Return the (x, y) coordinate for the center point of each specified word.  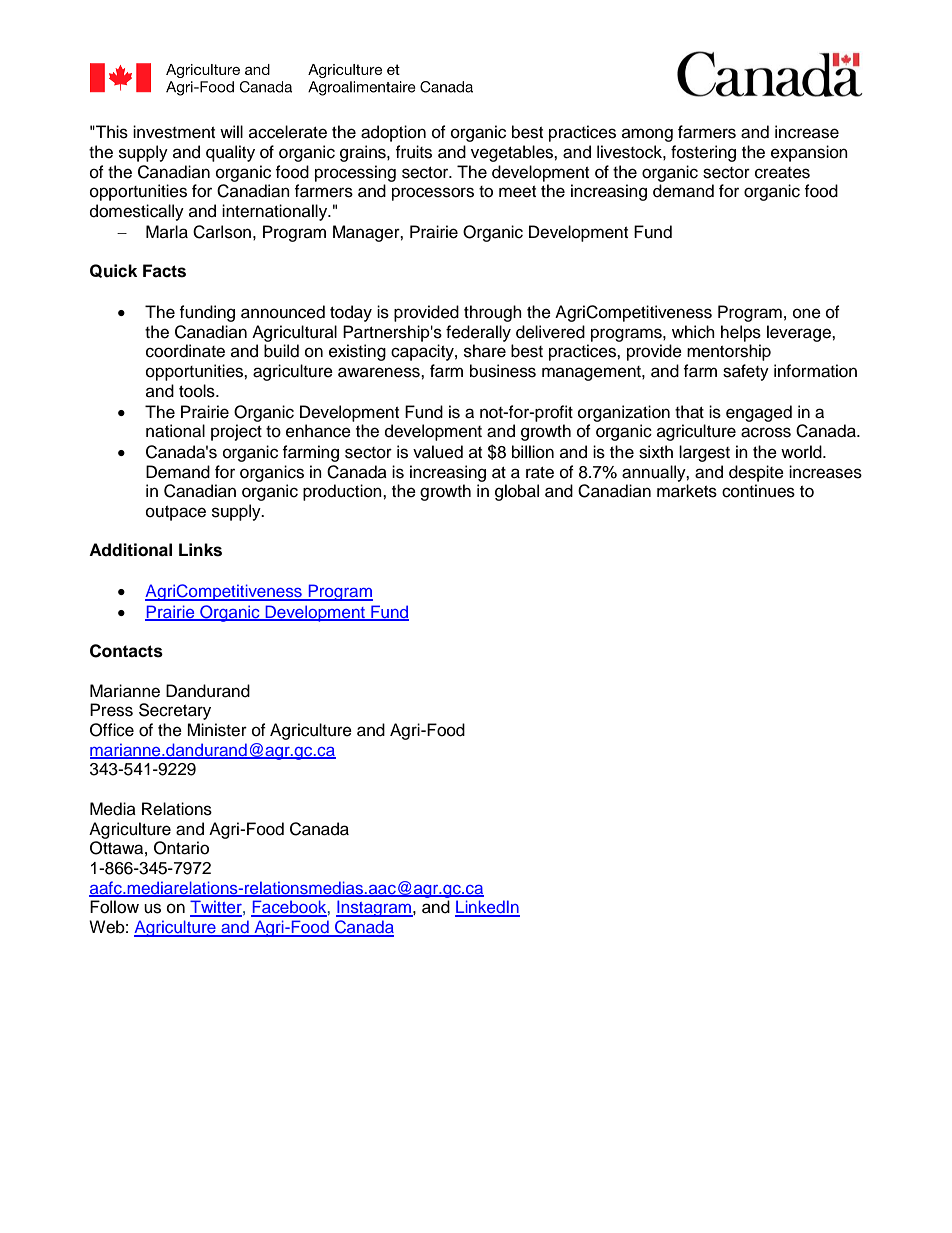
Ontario (181, 848)
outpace (176, 513)
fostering (703, 153)
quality (230, 153)
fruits (413, 152)
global (517, 492)
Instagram (374, 908)
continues (758, 491)
